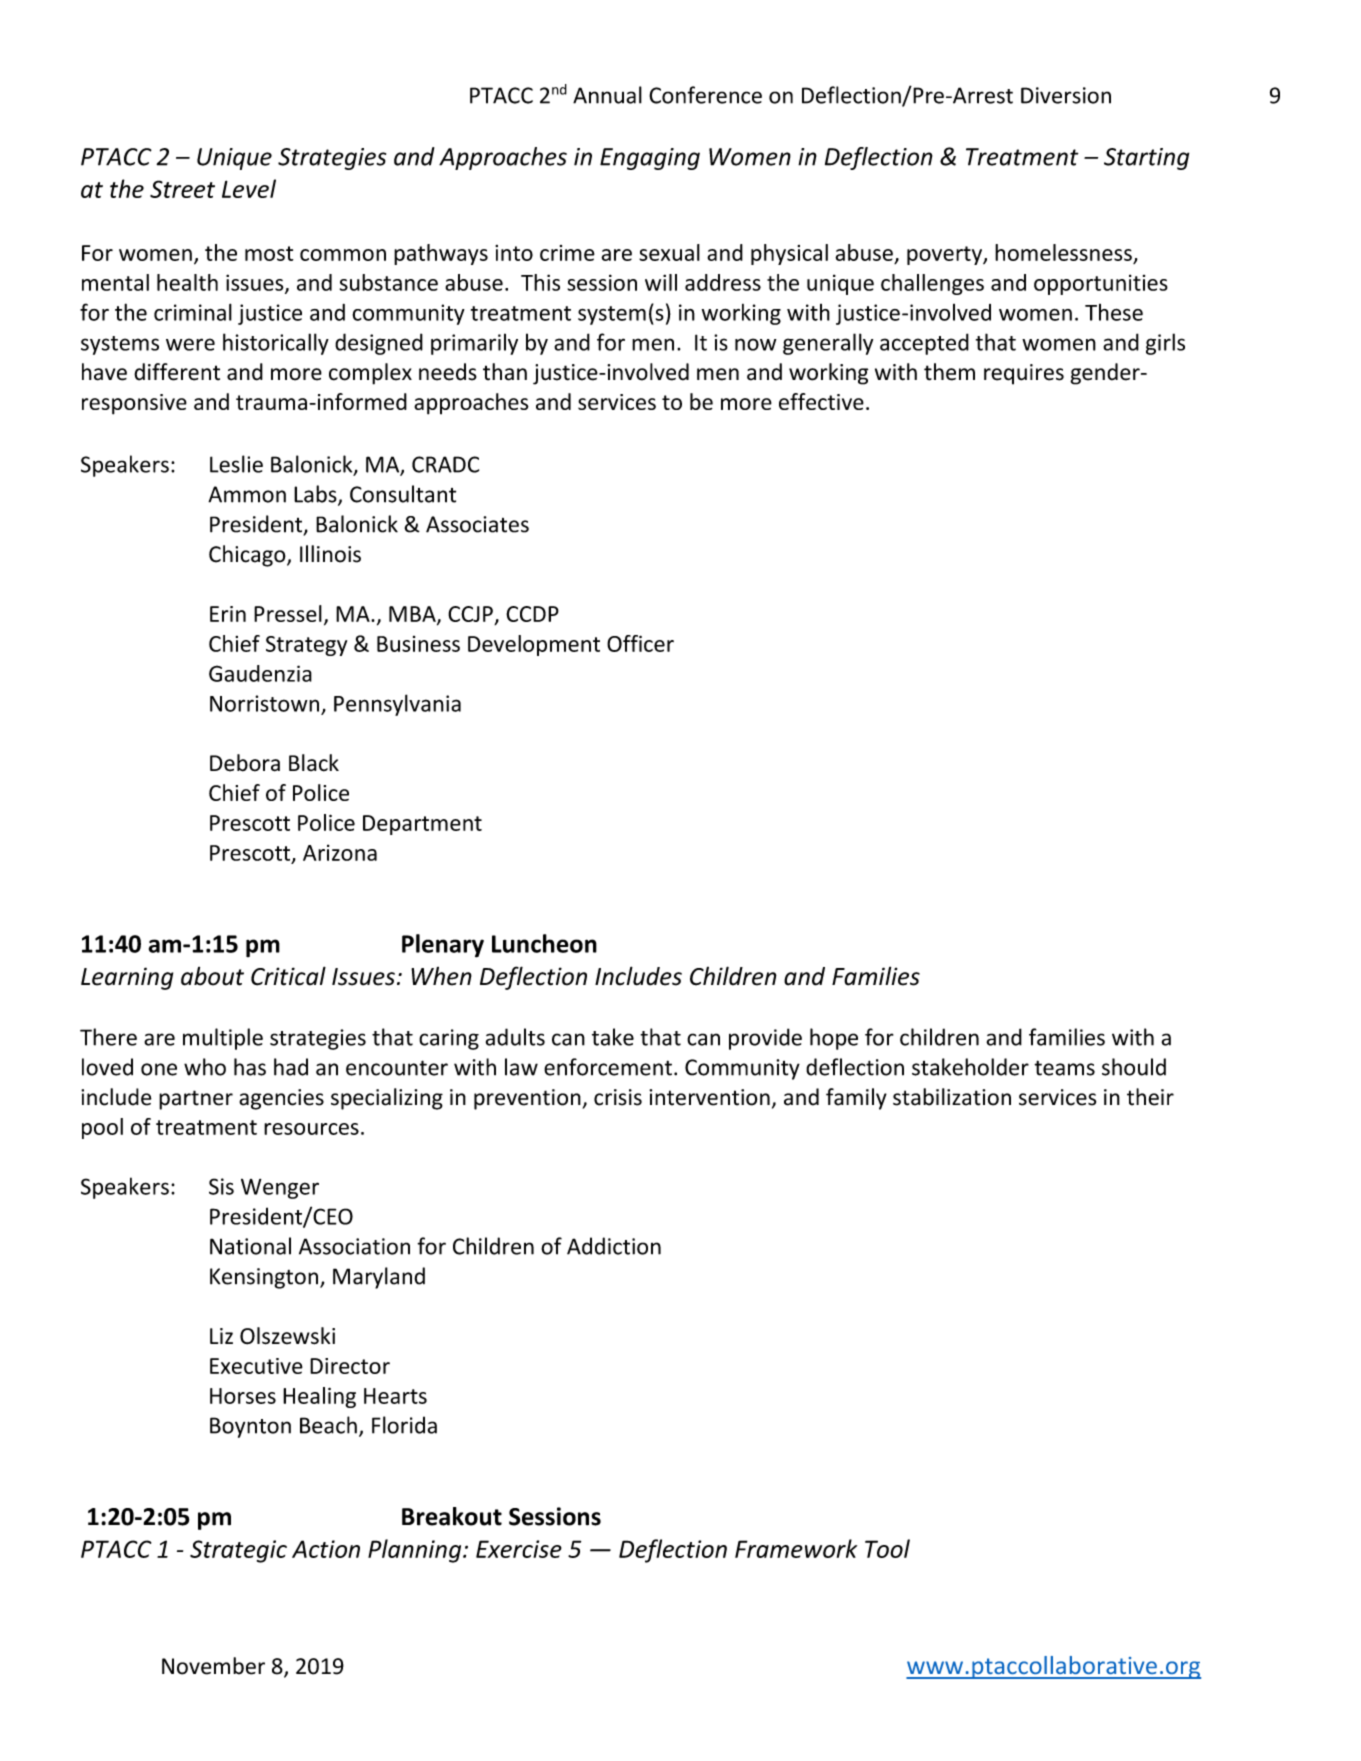 The width and height of the screenshot is (1361, 1761). I want to click on Black, so click(314, 763).
